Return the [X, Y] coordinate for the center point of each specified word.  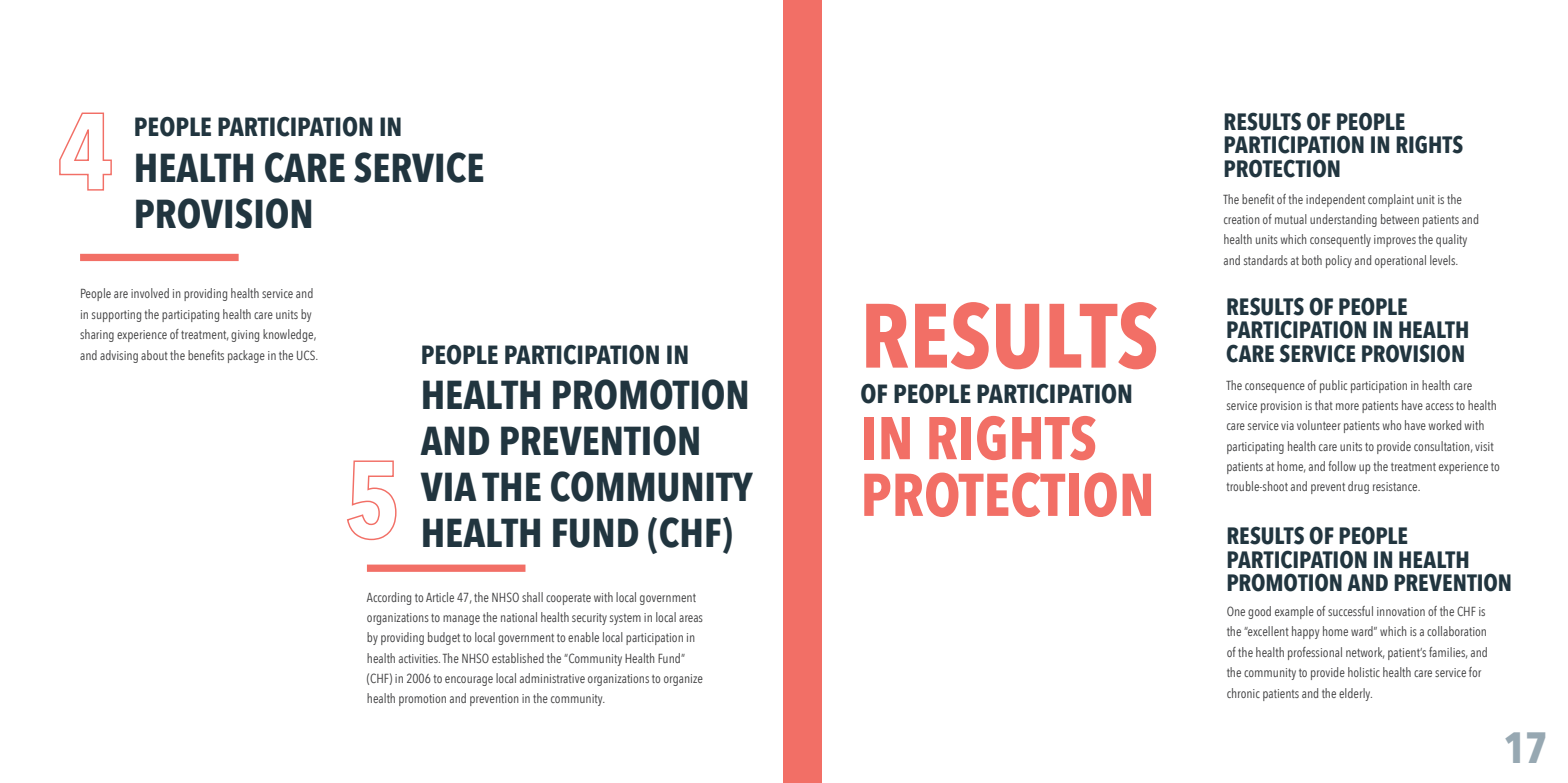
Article [440, 597]
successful [1350, 611]
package [246, 356]
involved [150, 293]
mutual [1291, 219]
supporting [116, 316]
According [389, 598]
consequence [1275, 388]
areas [691, 618]
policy [1339, 261]
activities [419, 658]
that [1324, 405]
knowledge [289, 335]
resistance [1396, 486]
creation [1242, 219]
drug [1358, 487]
